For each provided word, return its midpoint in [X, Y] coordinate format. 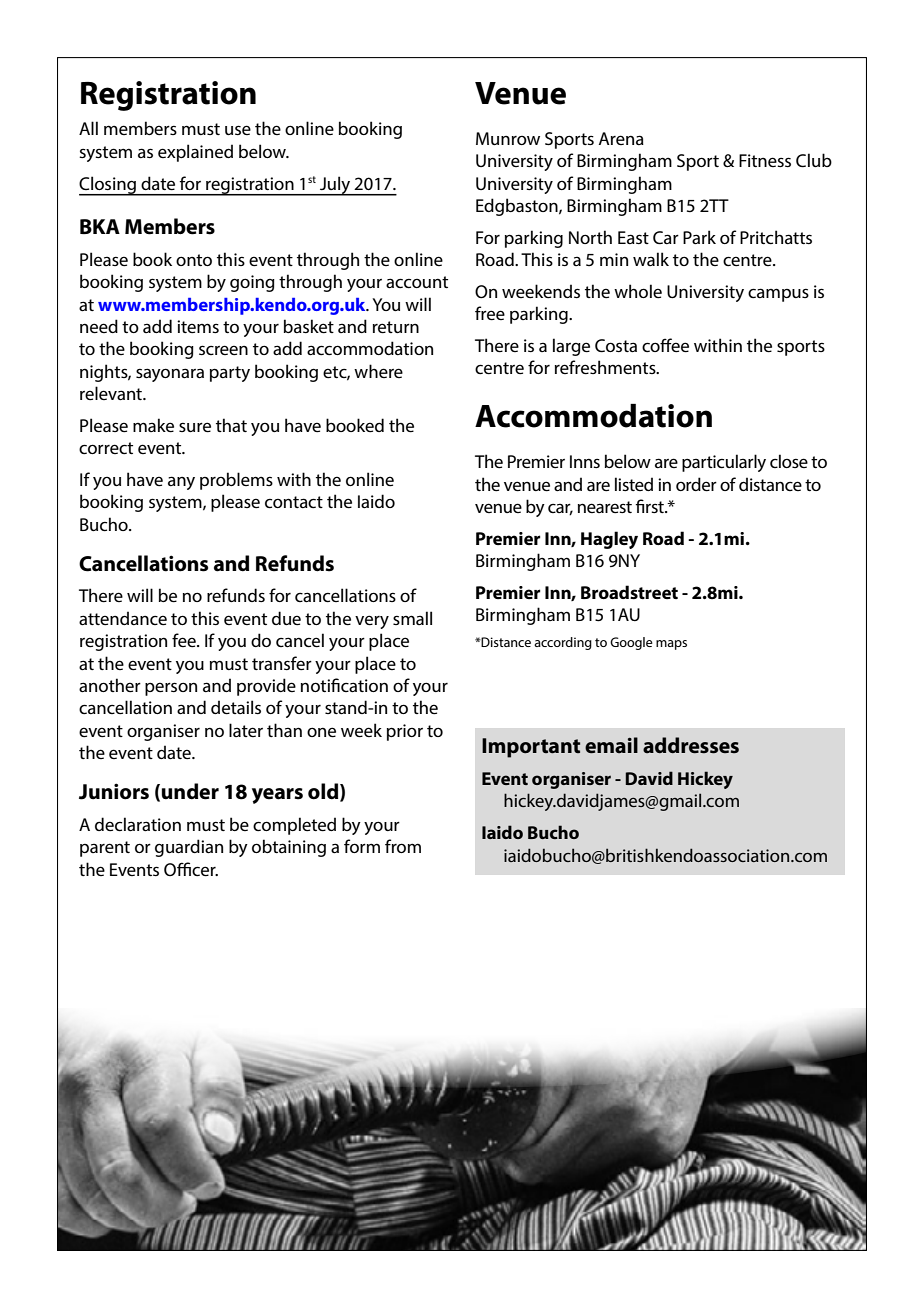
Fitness [765, 160]
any [181, 483]
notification [344, 685]
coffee [665, 345]
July [335, 186]
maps [671, 645]
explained [195, 153]
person [171, 689]
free [490, 313]
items [198, 326]
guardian [189, 848]
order [696, 484]
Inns [585, 461]
